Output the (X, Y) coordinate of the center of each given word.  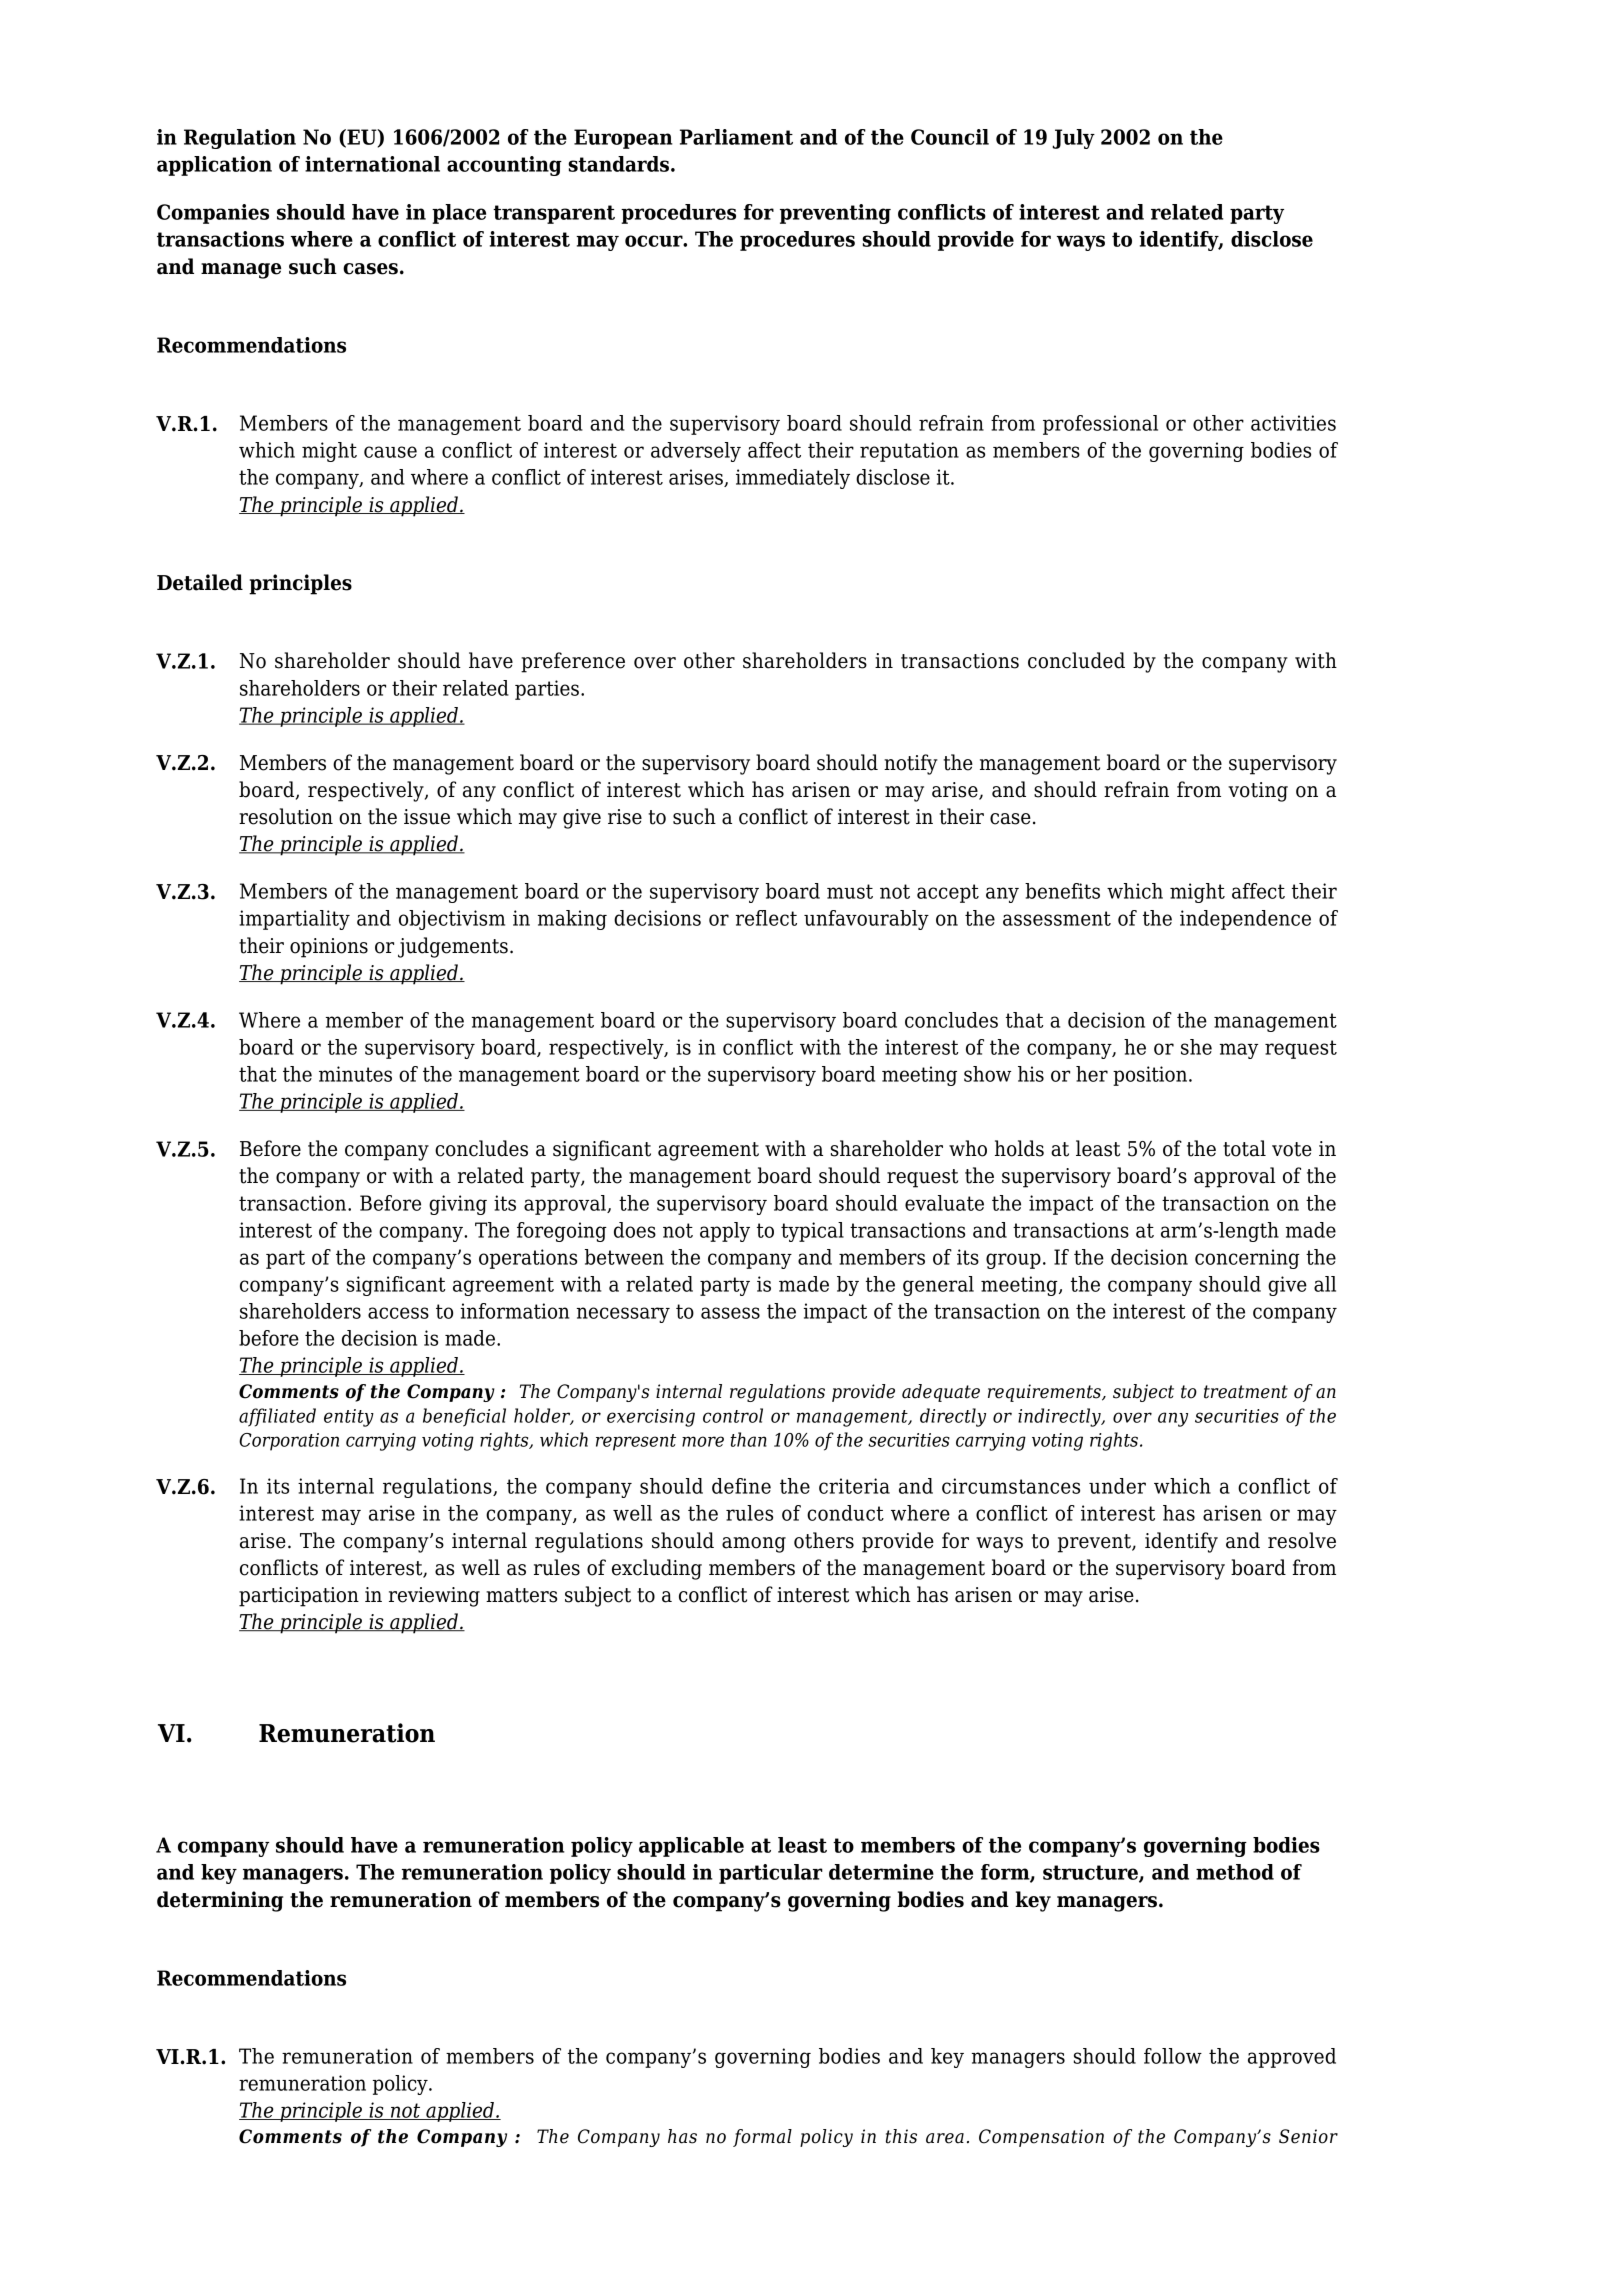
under (1117, 1486)
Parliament (736, 137)
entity (349, 1418)
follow (1173, 2056)
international (372, 164)
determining (220, 1901)
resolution (286, 816)
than (749, 1439)
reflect (766, 918)
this (901, 2136)
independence (1245, 920)
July (1073, 139)
